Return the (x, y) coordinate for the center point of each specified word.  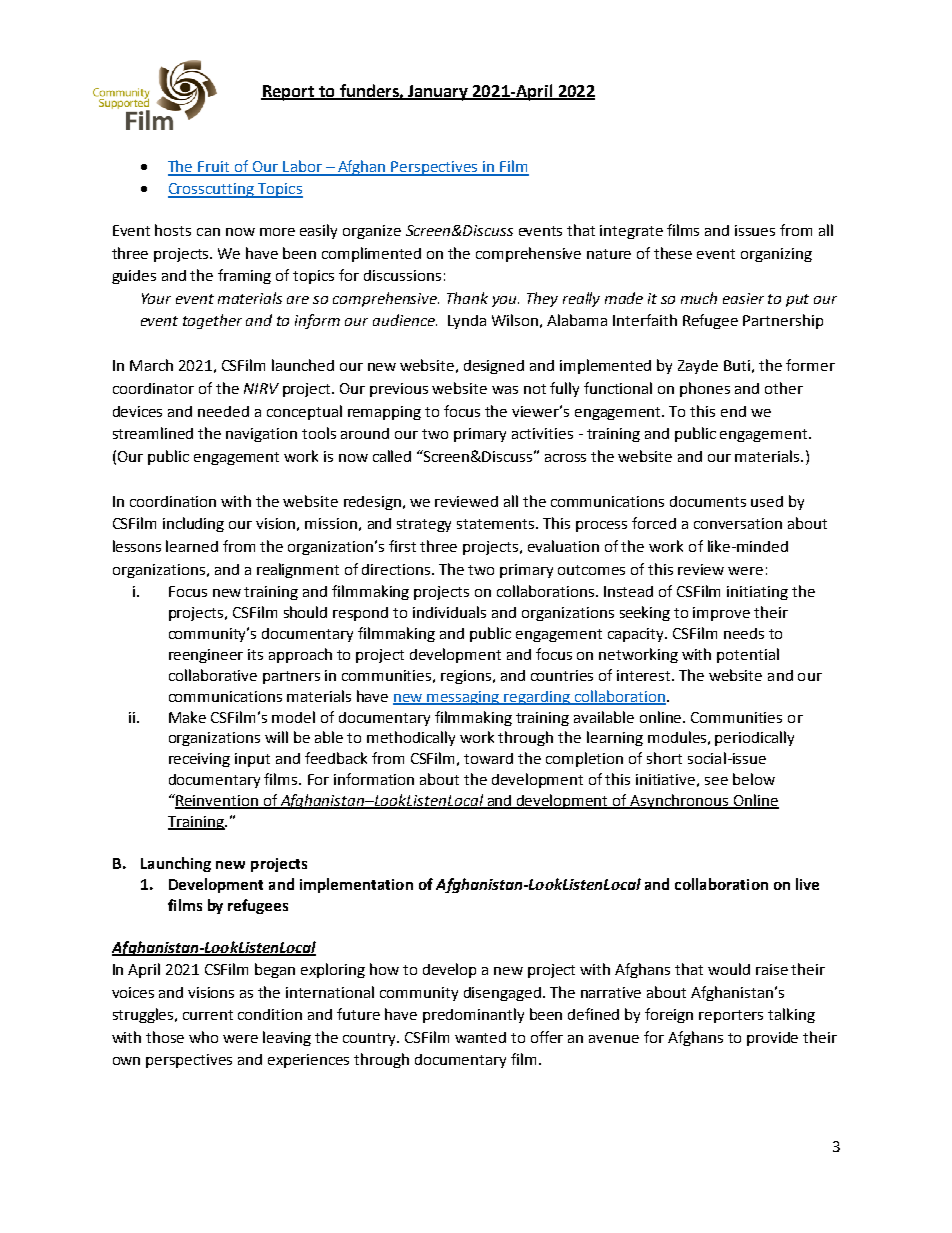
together (212, 321)
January (438, 93)
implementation (356, 885)
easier (743, 298)
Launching (176, 864)
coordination (173, 501)
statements (497, 524)
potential (748, 655)
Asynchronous (680, 801)
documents (708, 501)
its (255, 654)
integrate (631, 232)
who (203, 1037)
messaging (464, 698)
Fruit (214, 168)
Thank (467, 298)
